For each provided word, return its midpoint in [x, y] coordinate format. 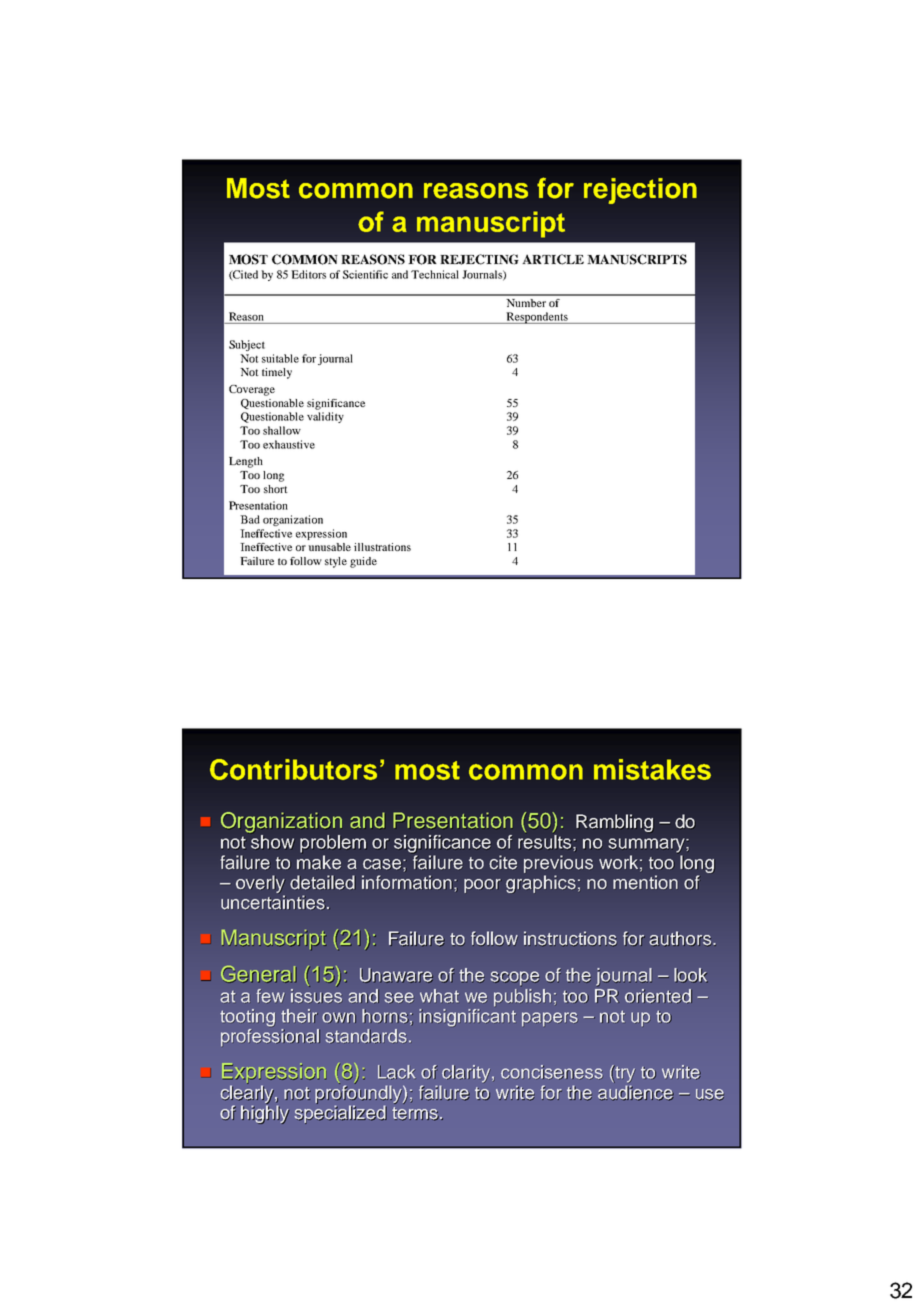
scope [514, 979]
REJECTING [479, 259]
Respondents [537, 318]
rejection [640, 191]
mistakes [652, 769]
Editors [308, 274]
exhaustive [289, 444]
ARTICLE [553, 259]
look [691, 975]
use [710, 1095]
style [336, 562]
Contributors [293, 769]
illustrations [382, 547]
